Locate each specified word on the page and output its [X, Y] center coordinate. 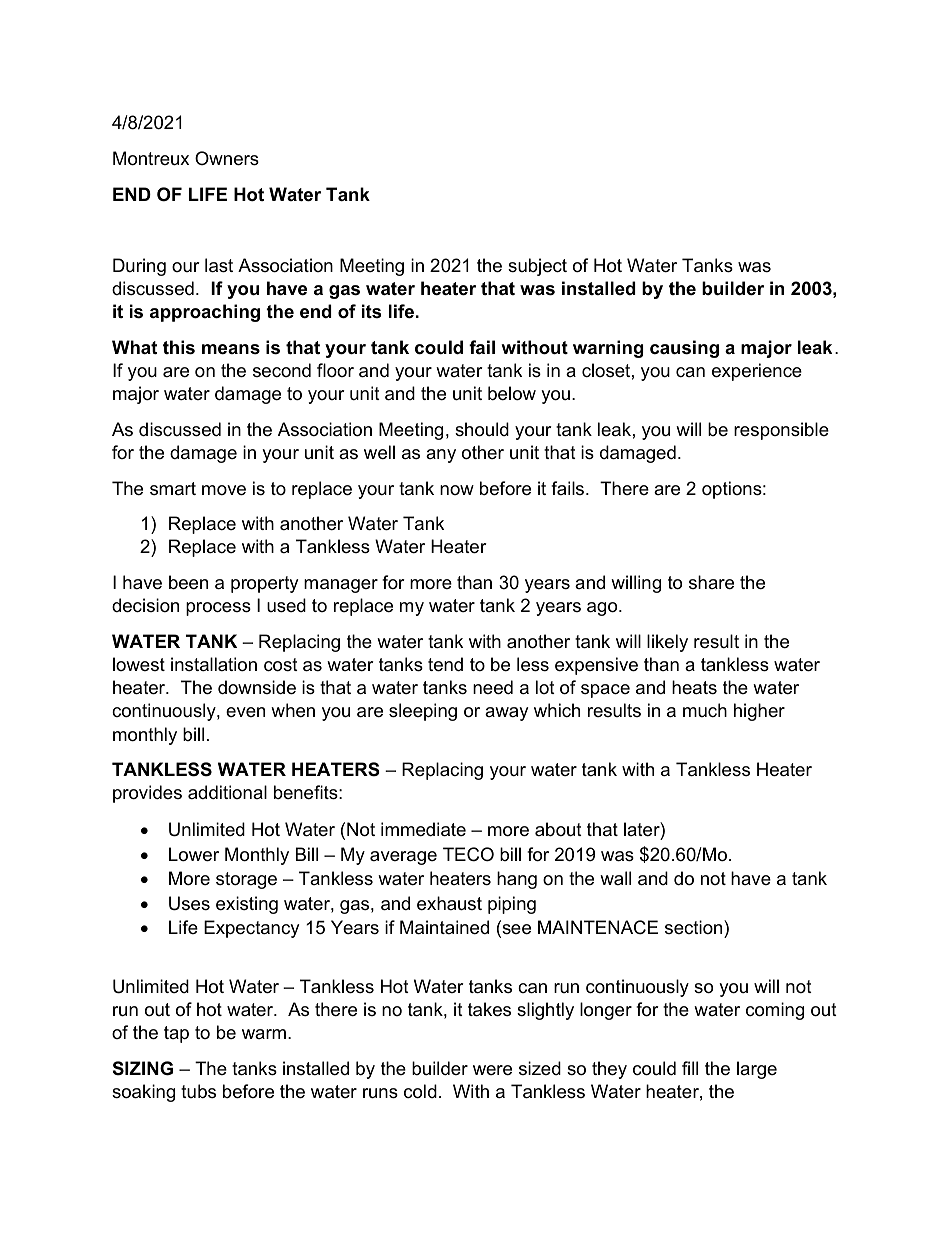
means [231, 349]
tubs [198, 1091]
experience [757, 372]
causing [684, 349]
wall [615, 878]
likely [667, 643]
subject [537, 267]
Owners [227, 158]
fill [690, 1068]
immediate [423, 829]
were [492, 1070]
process [218, 609]
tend [445, 664]
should [482, 429]
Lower [194, 854]
